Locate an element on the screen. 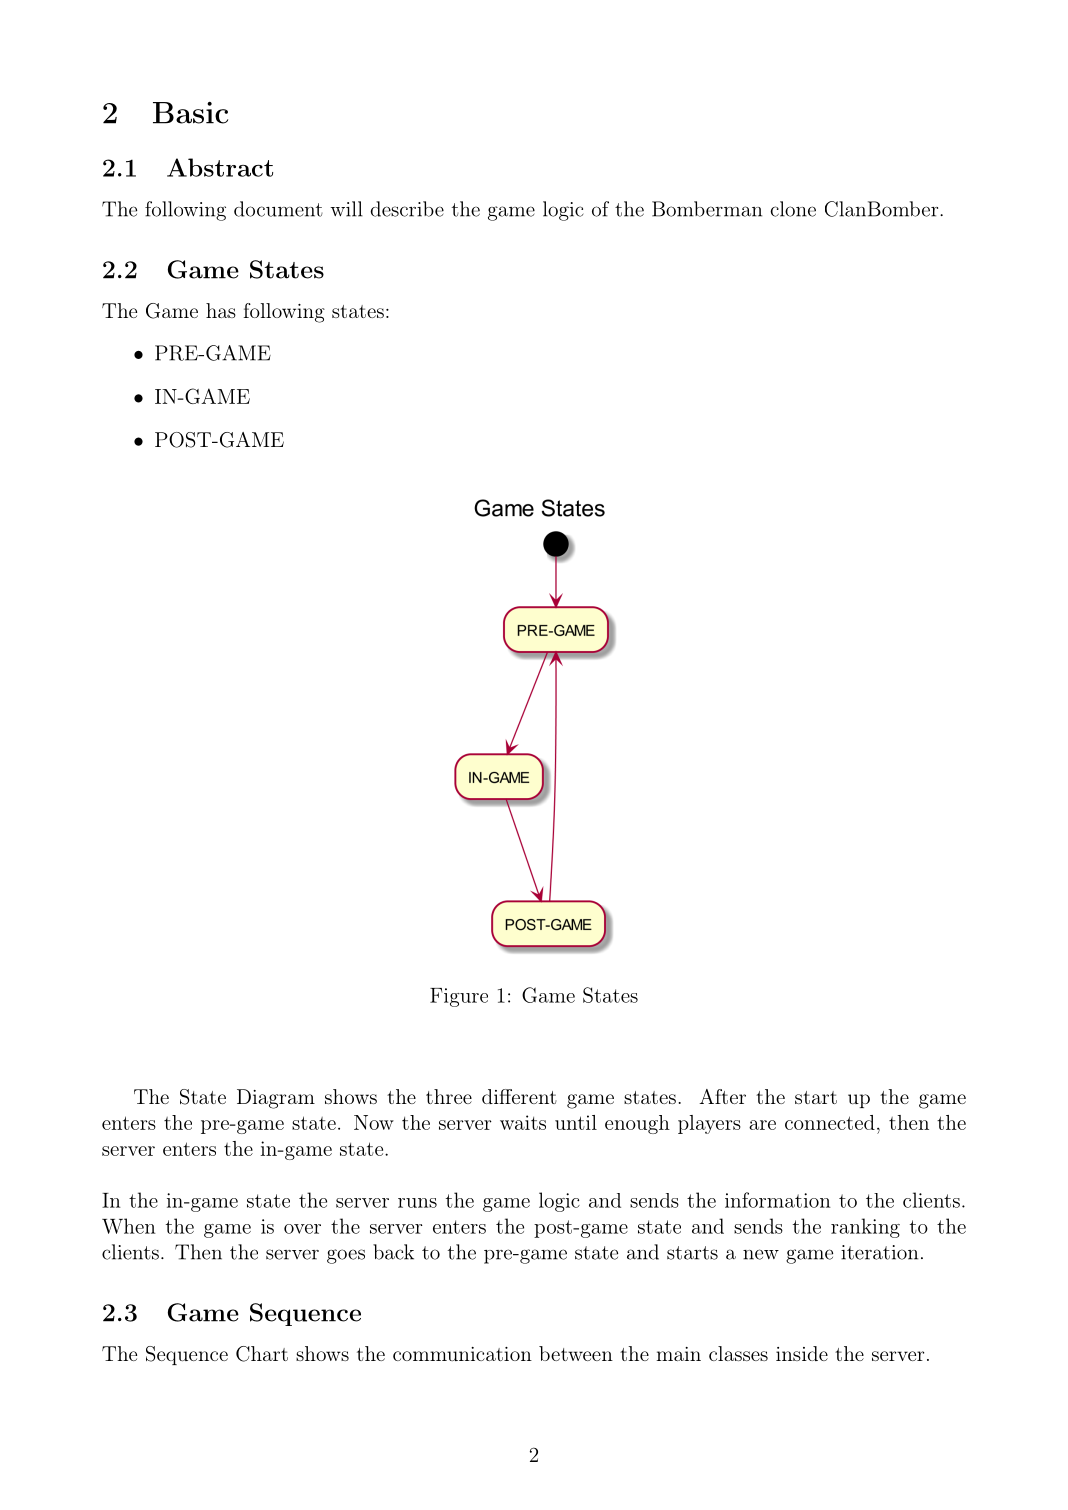 The height and width of the screenshot is (1510, 1068). are is located at coordinates (762, 1125).
